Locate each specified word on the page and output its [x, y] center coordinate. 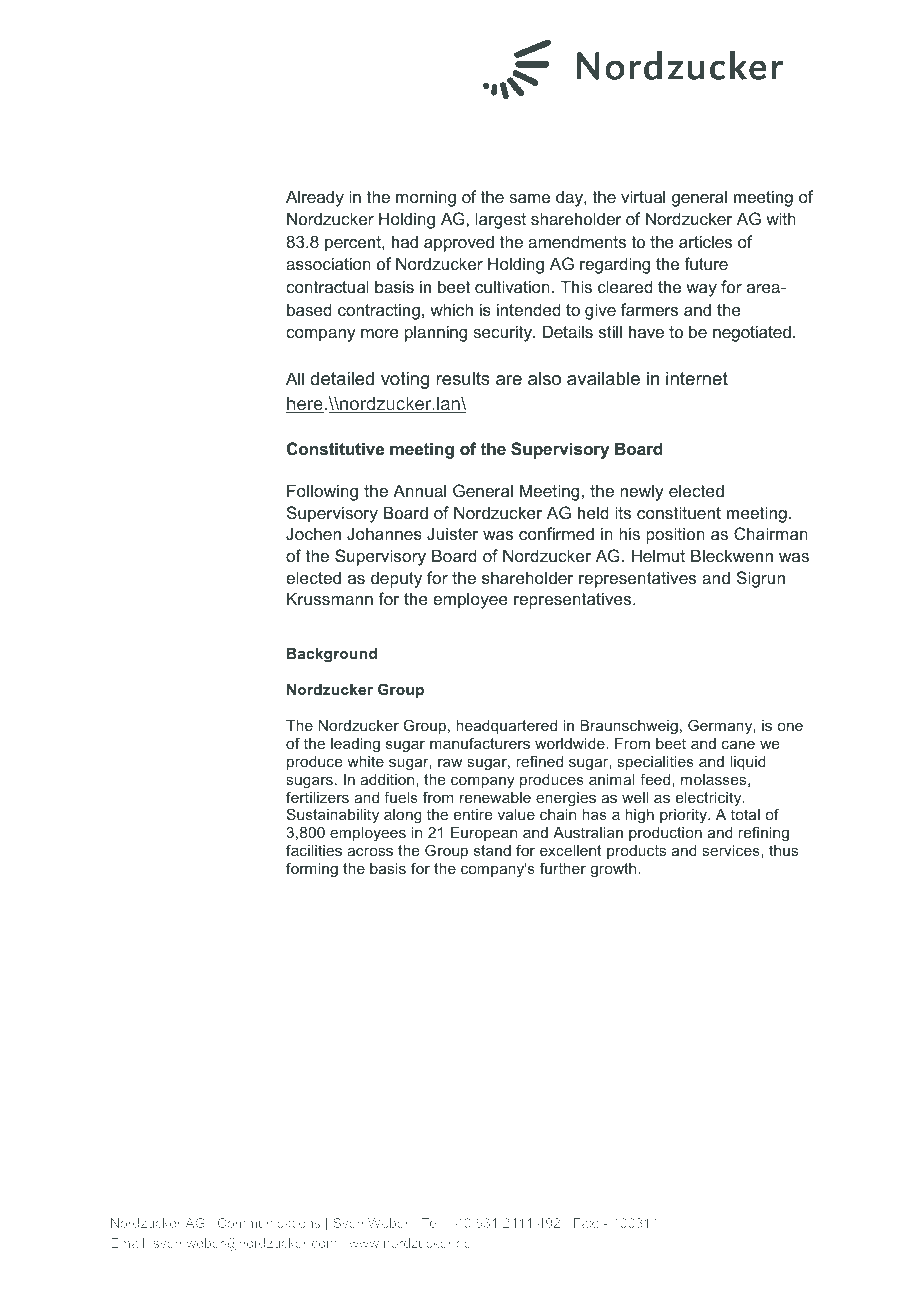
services [732, 851]
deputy [396, 579]
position [675, 535]
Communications [269, 1223]
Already [315, 198]
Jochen [313, 533]
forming [312, 869]
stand [492, 850]
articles [705, 241]
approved [459, 243]
